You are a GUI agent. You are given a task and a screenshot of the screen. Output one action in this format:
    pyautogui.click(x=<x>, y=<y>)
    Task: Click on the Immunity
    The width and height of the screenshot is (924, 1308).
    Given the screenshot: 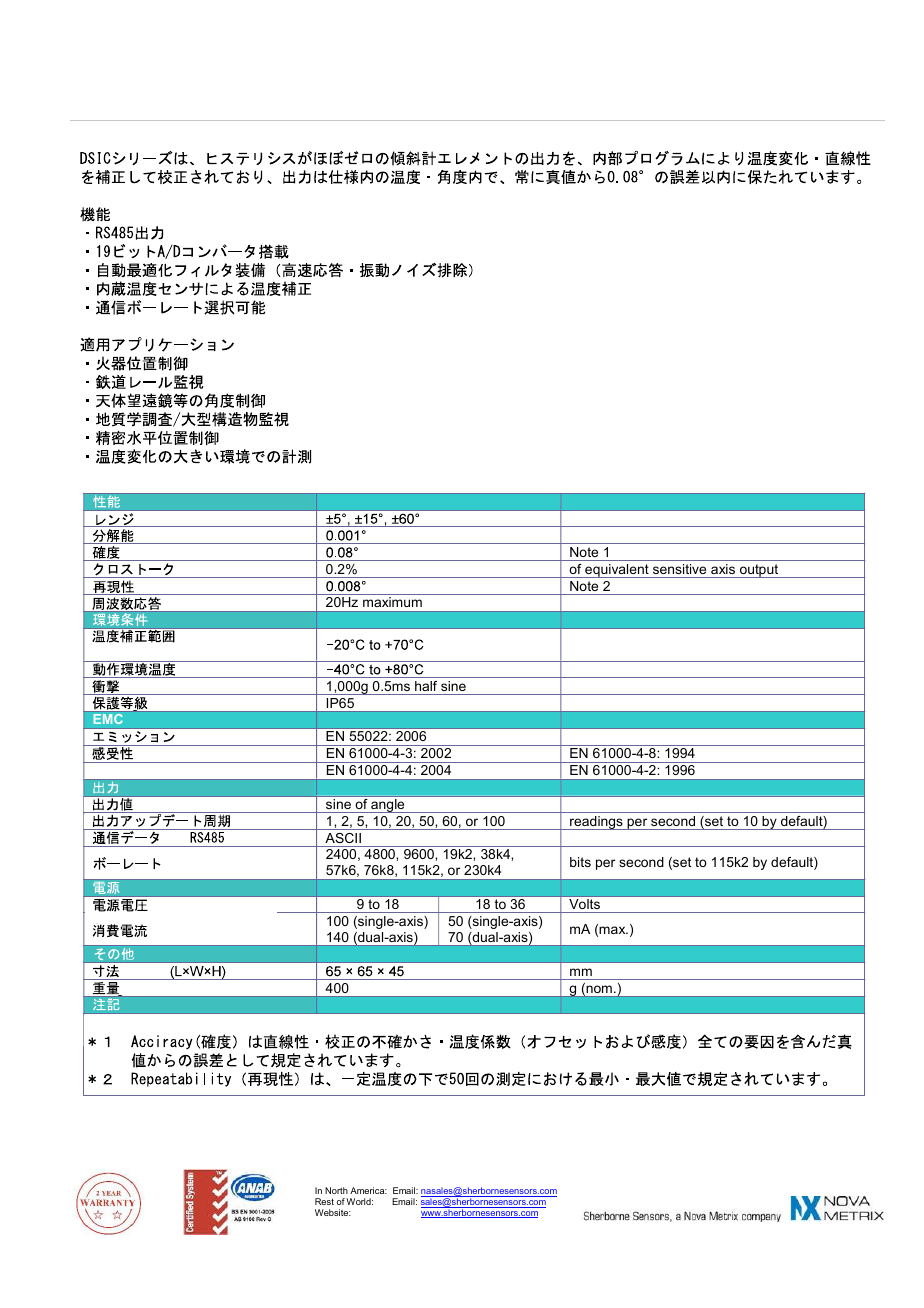 What is the action you would take?
    pyautogui.click(x=121, y=755)
